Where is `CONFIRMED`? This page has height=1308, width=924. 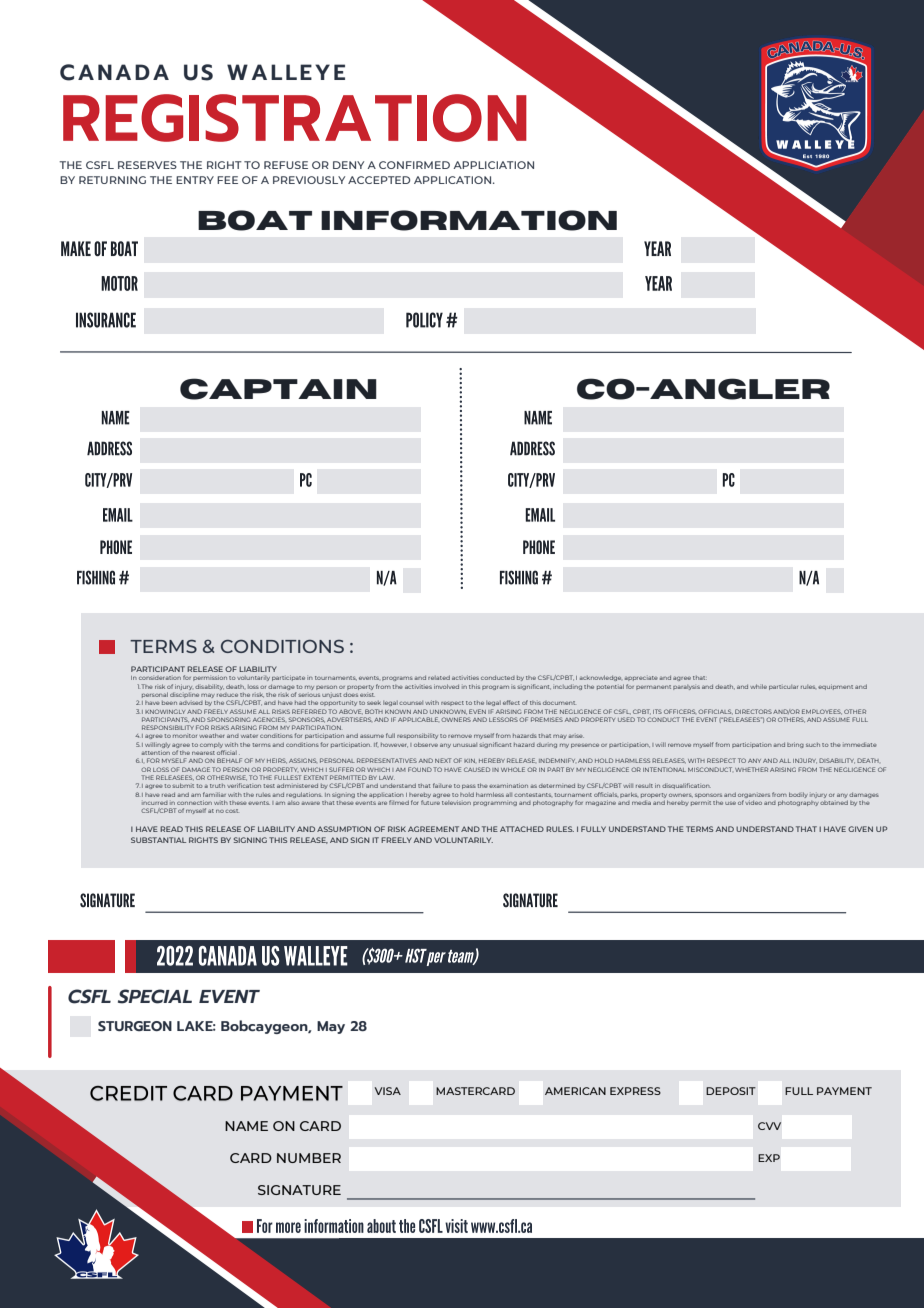
CONFIRMED is located at coordinates (414, 165).
